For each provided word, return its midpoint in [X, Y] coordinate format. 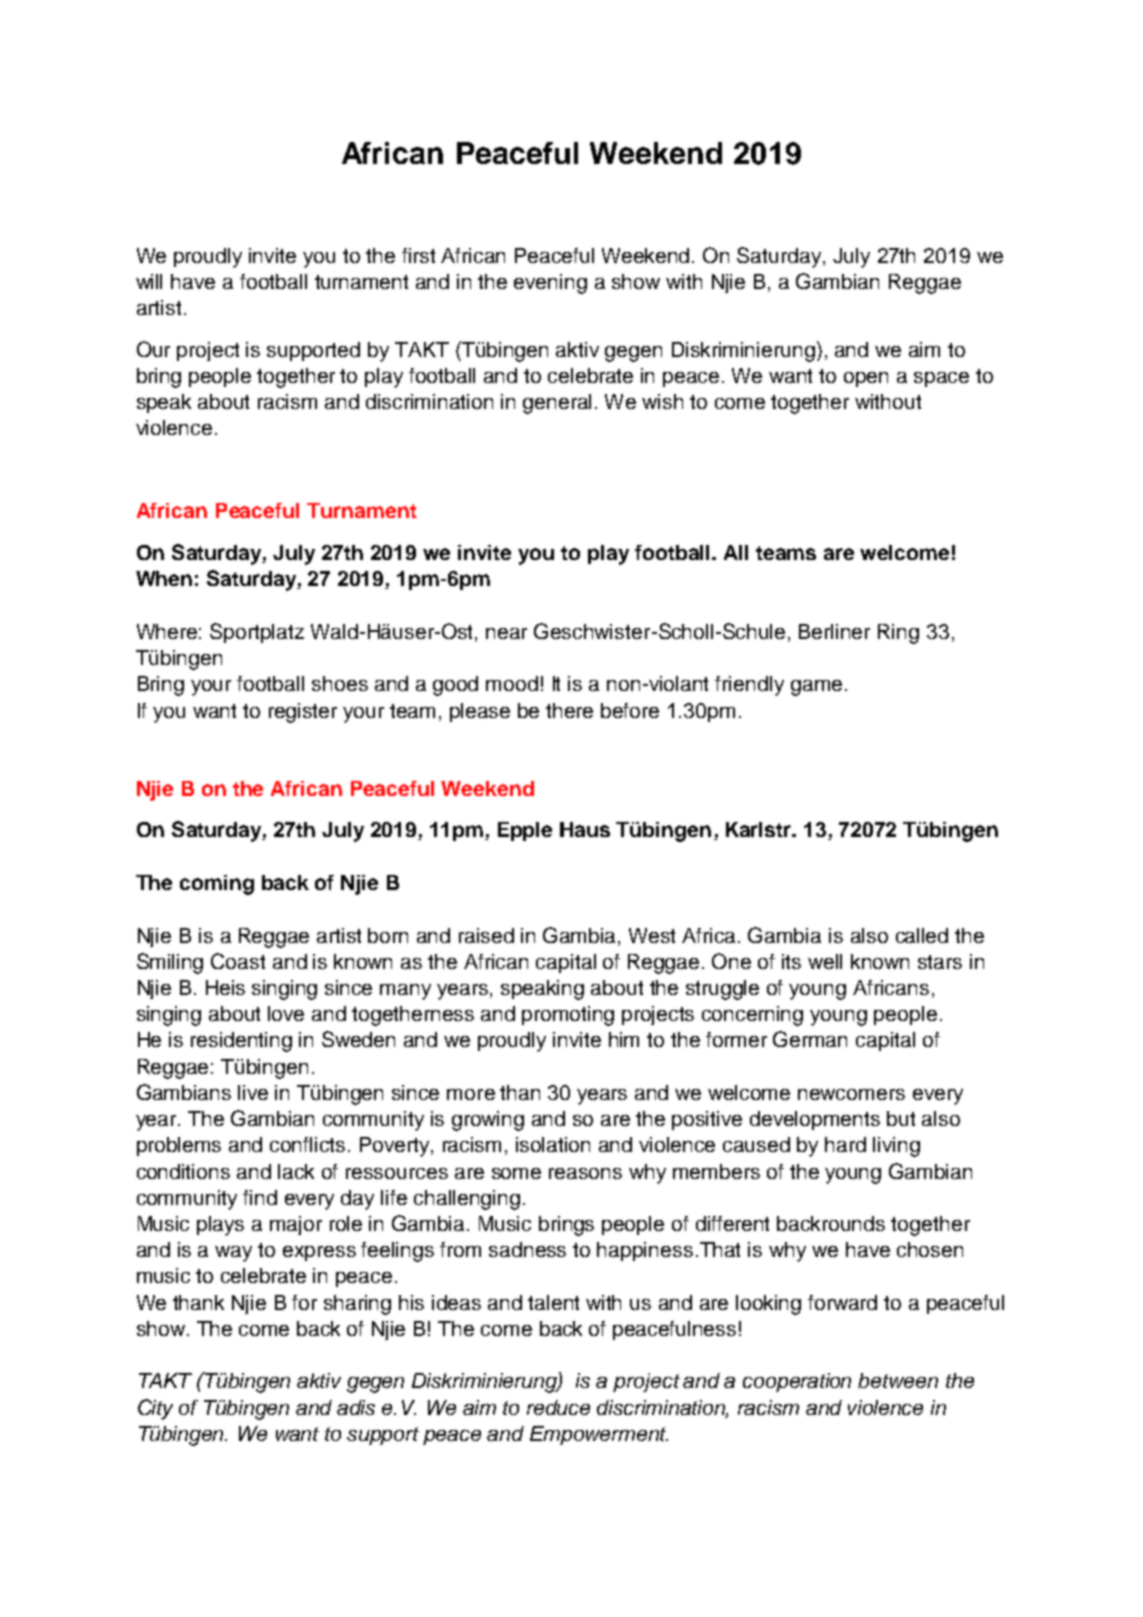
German [810, 1039]
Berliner [834, 631]
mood [512, 683]
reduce [558, 1407]
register [303, 713]
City [155, 1409]
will [149, 281]
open [866, 379]
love [286, 1013]
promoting [568, 1016]
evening [550, 284]
